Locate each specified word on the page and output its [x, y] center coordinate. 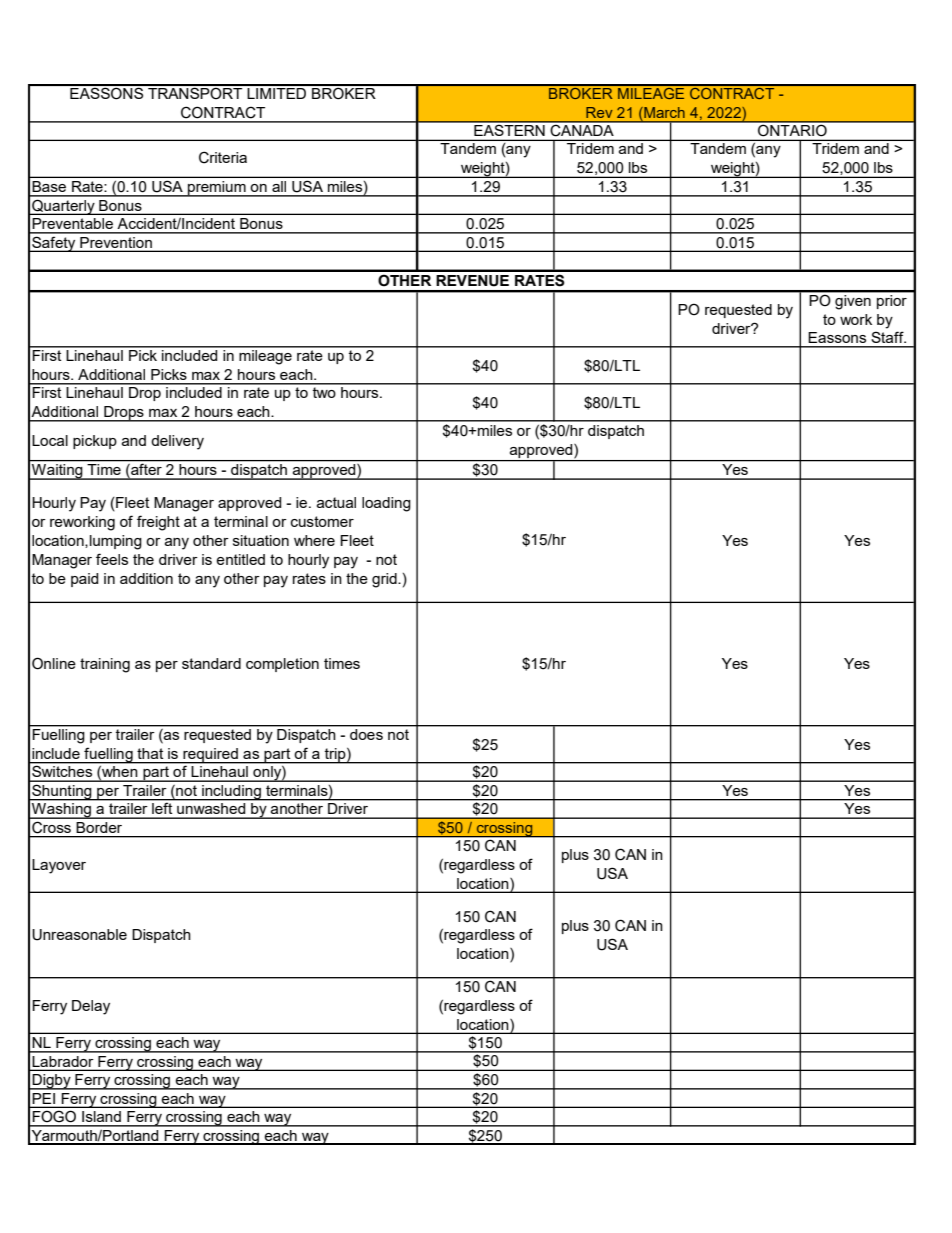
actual [336, 502]
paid [84, 580]
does [366, 734]
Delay [91, 1007]
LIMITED [277, 92]
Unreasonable [79, 935]
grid [385, 580]
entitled [240, 559]
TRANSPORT [195, 92]
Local [50, 440]
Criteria [223, 157]
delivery [177, 442]
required [210, 756]
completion [282, 665]
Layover [59, 866]
